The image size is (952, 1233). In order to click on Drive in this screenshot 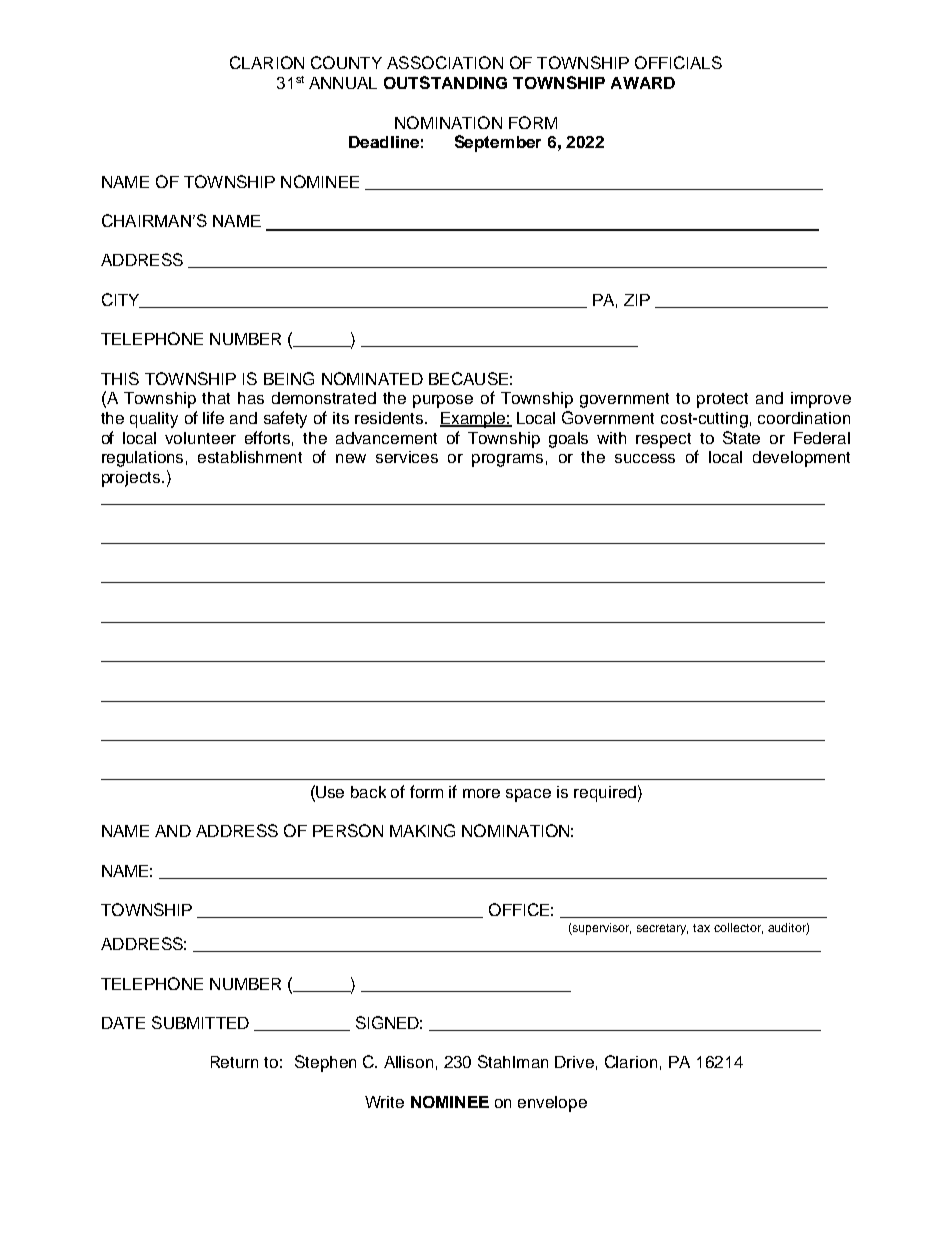, I will do `click(574, 1062)`.
